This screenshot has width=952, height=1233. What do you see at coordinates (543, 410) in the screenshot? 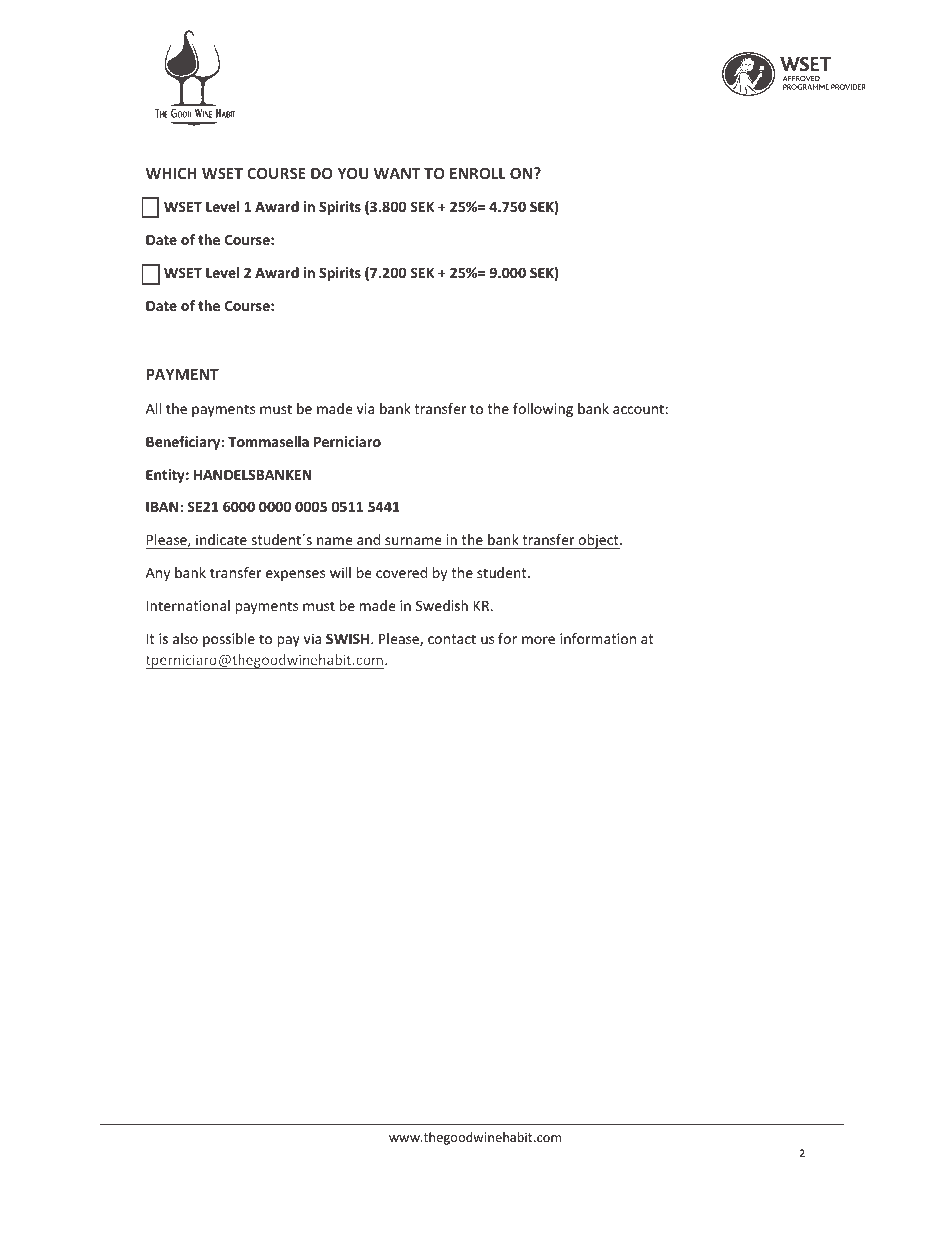
I see `following` at bounding box center [543, 410].
